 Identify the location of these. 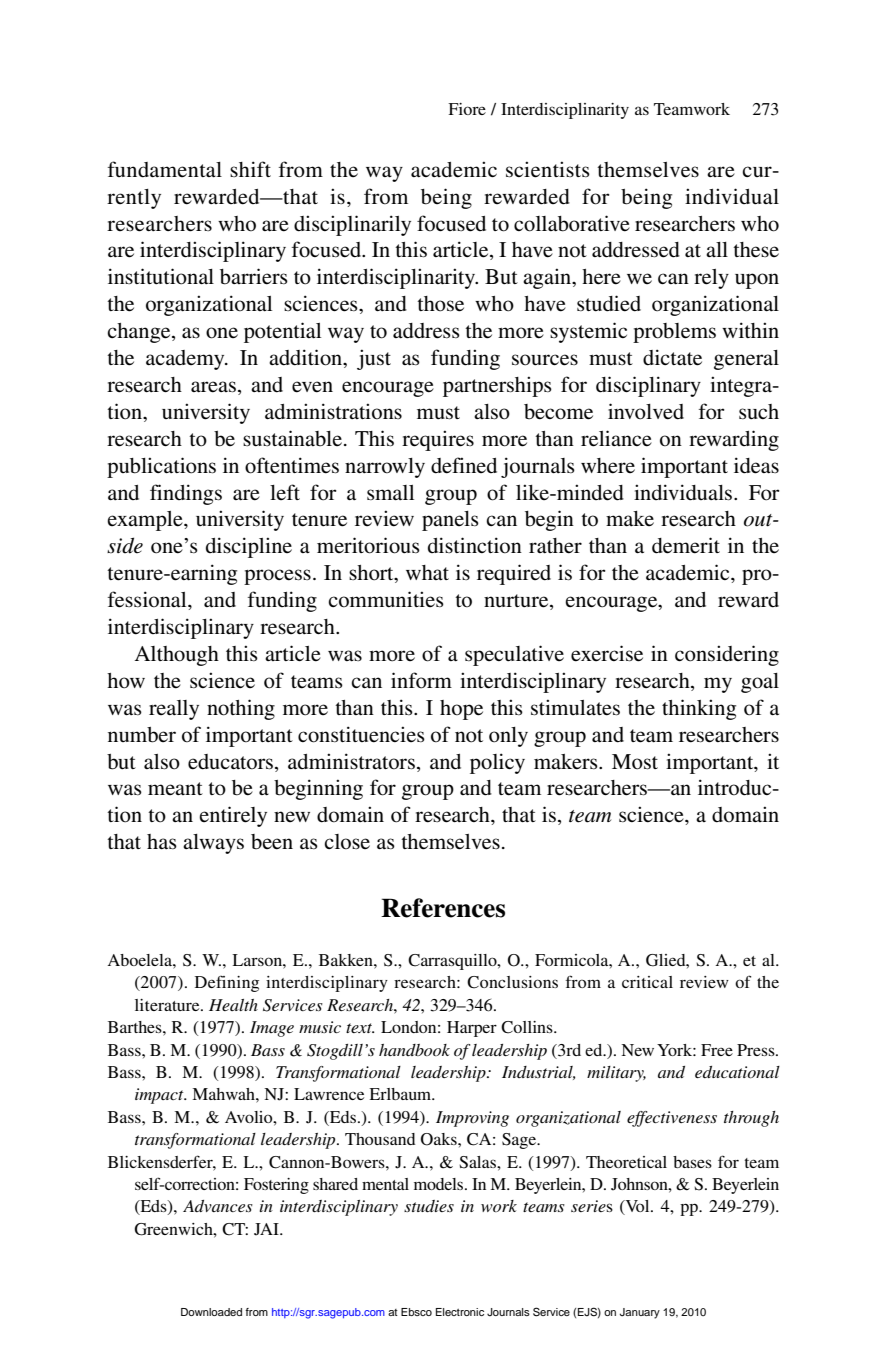
(756, 250).
